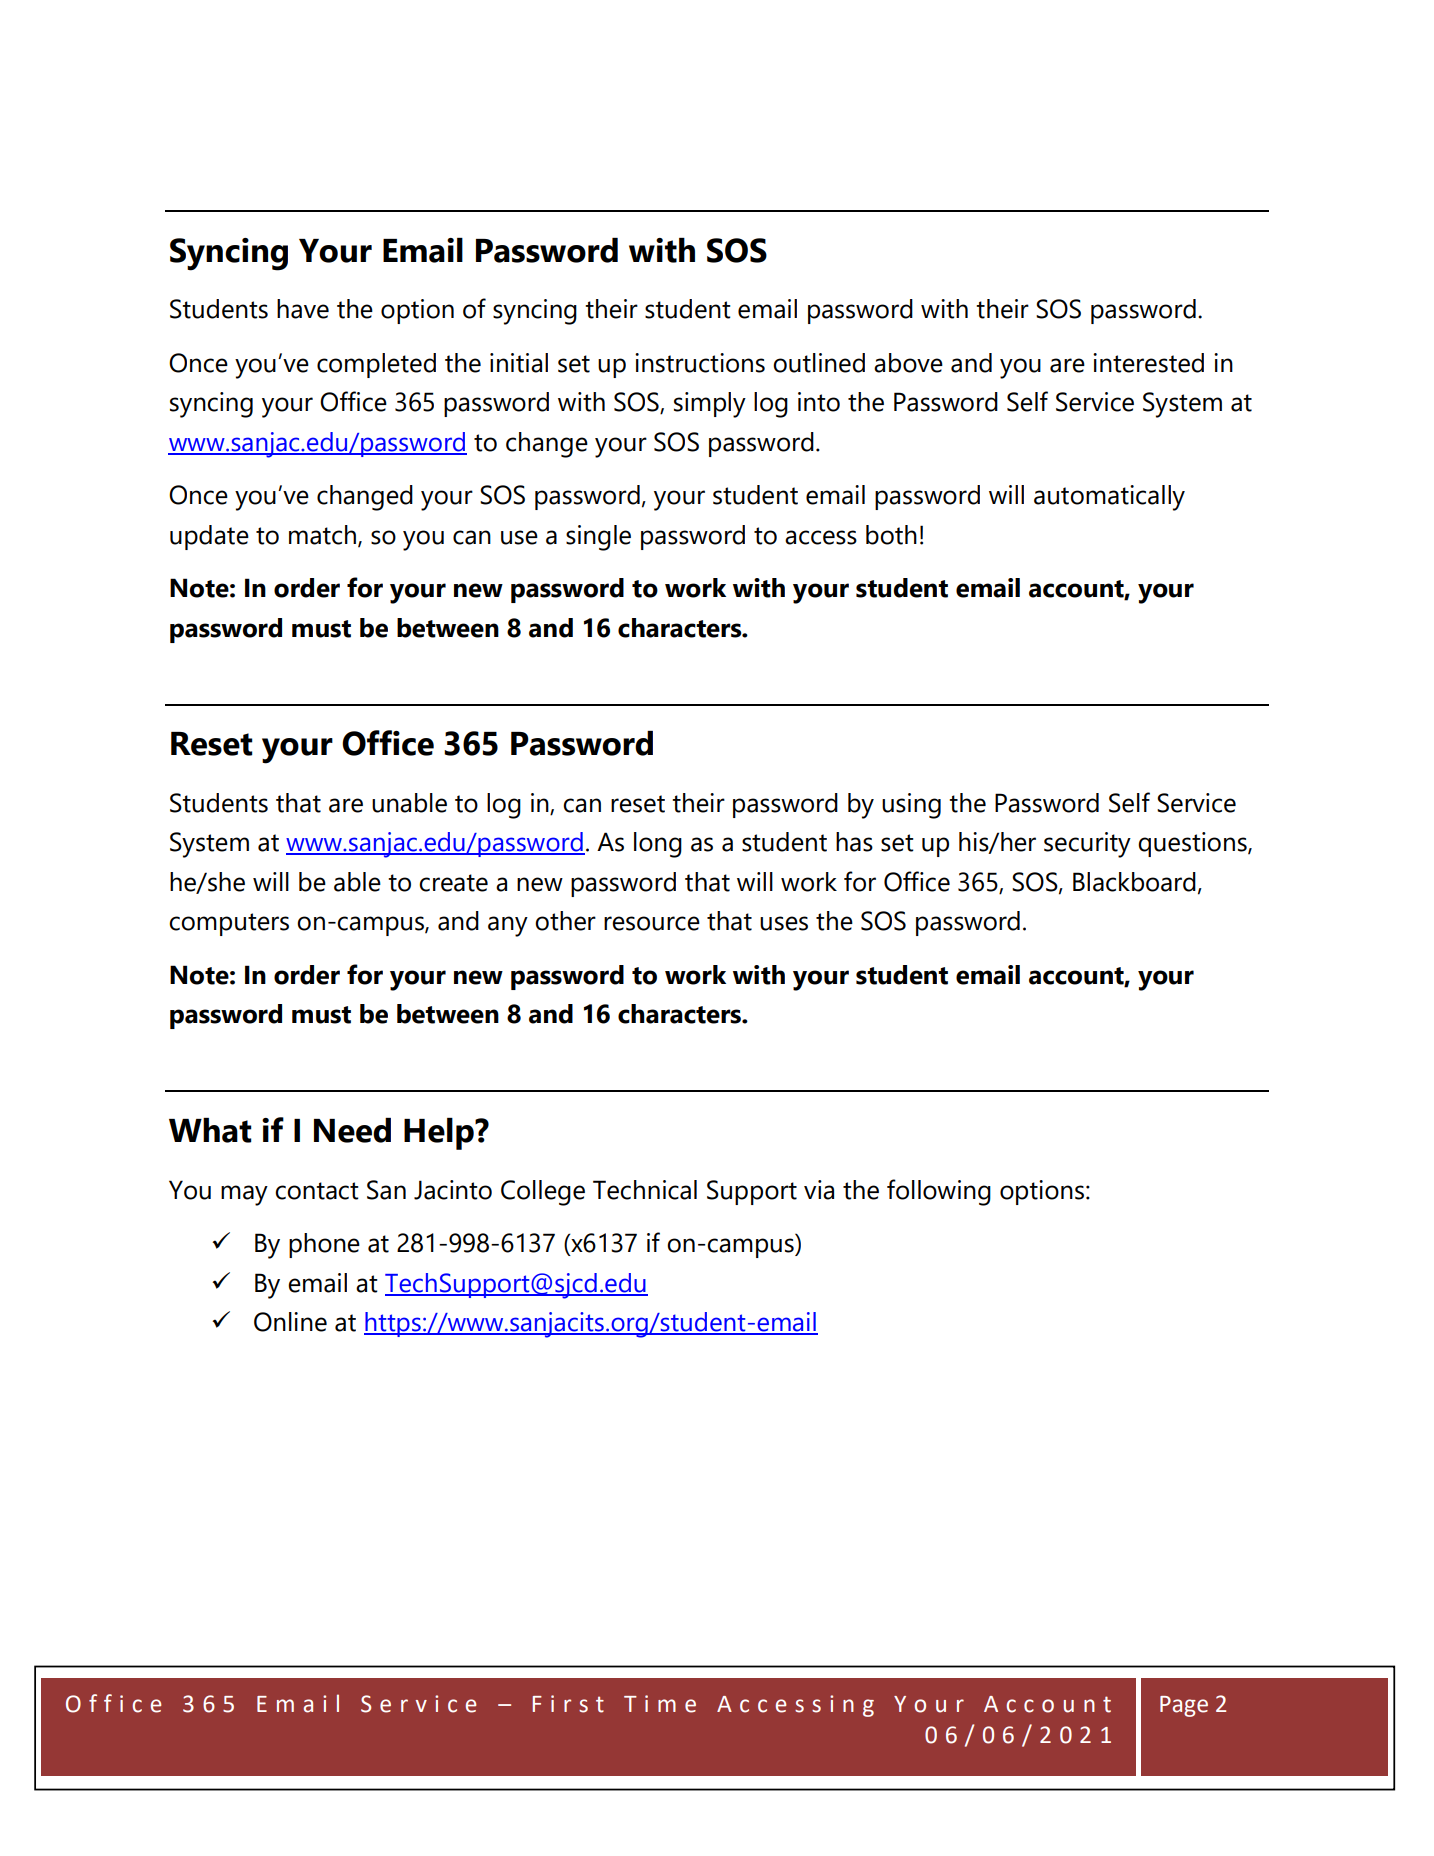  What do you see at coordinates (939, 1192) in the image?
I see `following` at bounding box center [939, 1192].
